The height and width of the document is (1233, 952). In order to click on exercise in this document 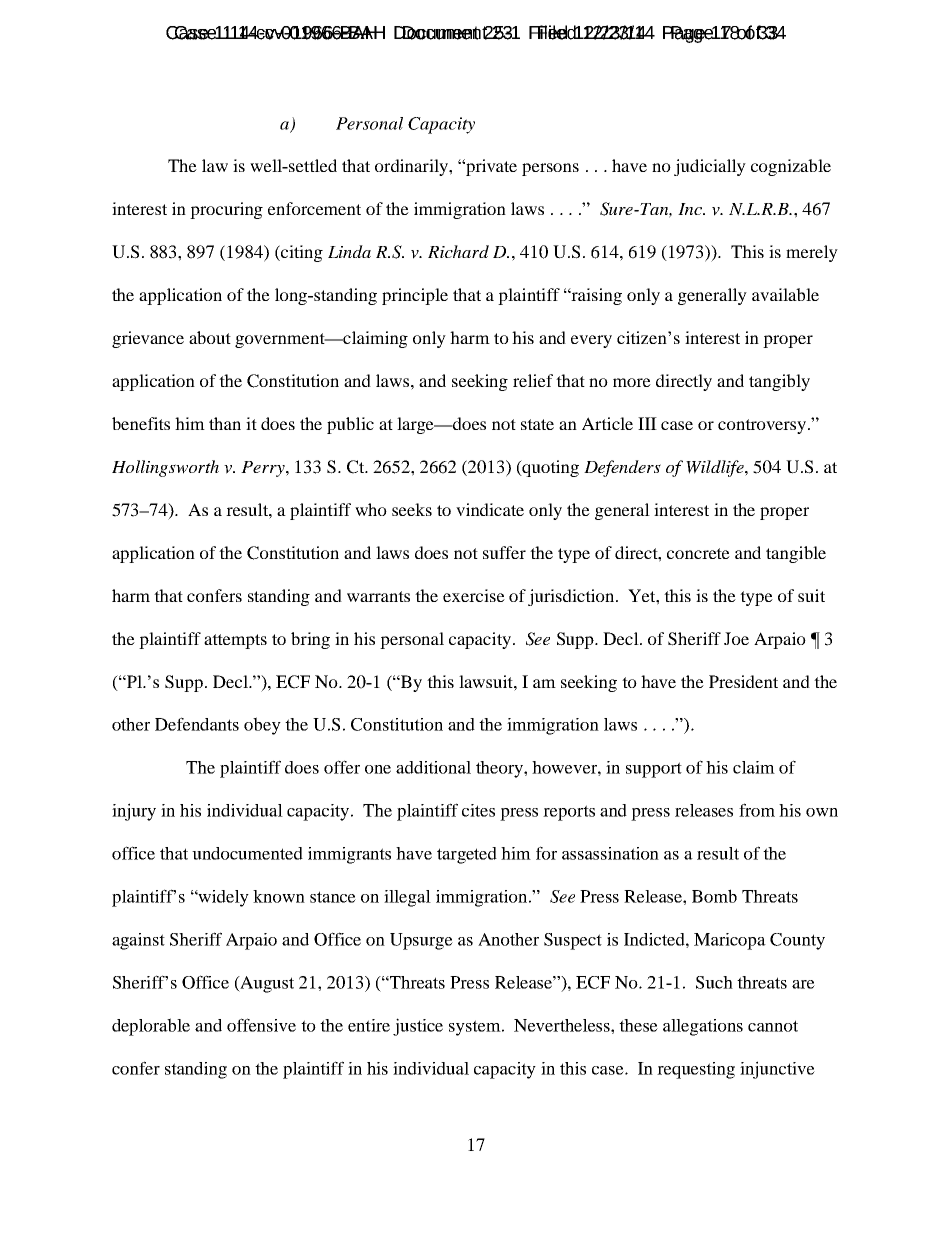, I will do `click(474, 595)`.
